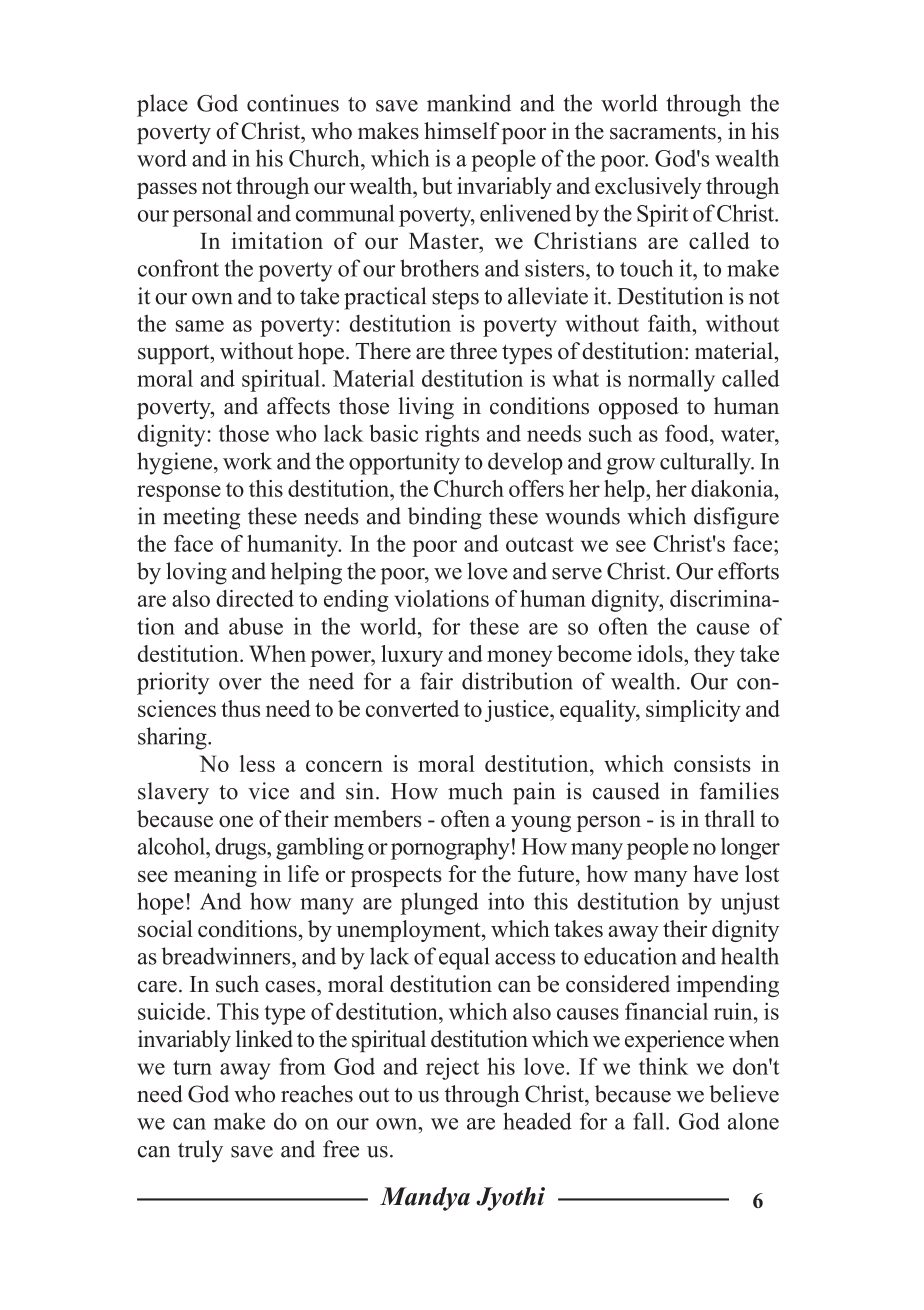  I want to click on three, so click(473, 351).
